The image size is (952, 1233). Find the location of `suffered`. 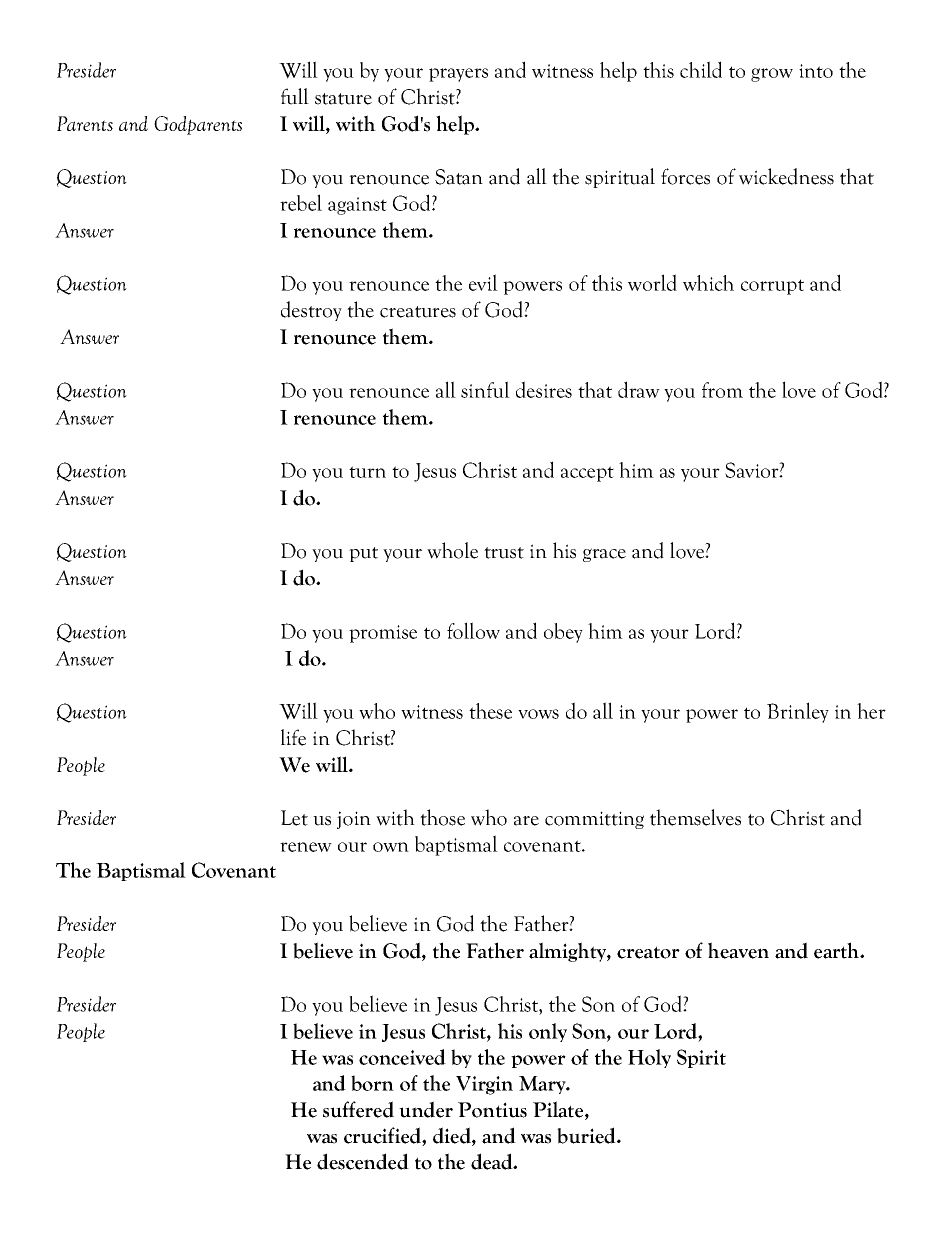

suffered is located at coordinates (358, 1109).
